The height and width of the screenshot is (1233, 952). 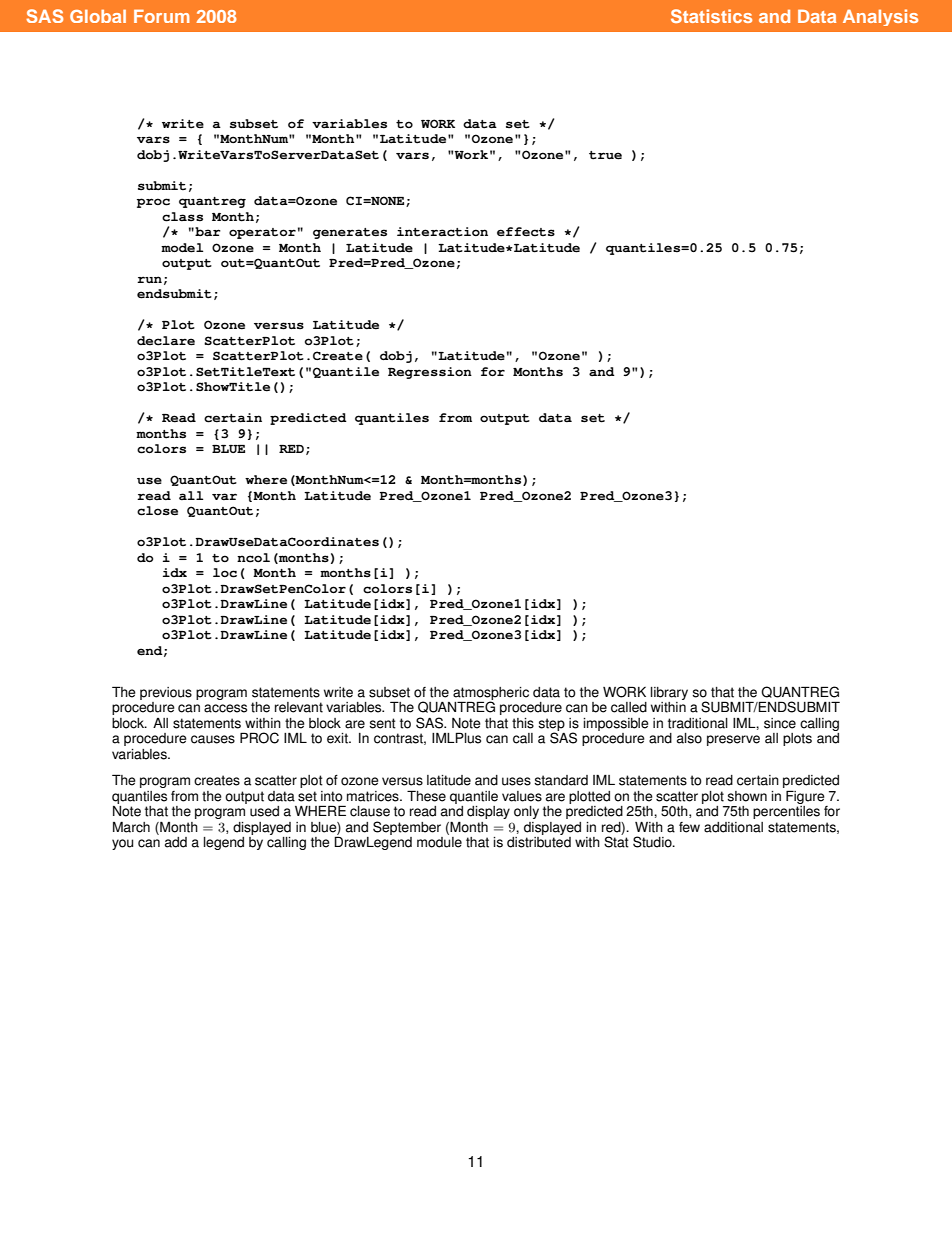 What do you see at coordinates (131, 827) in the screenshot?
I see `March` at bounding box center [131, 827].
